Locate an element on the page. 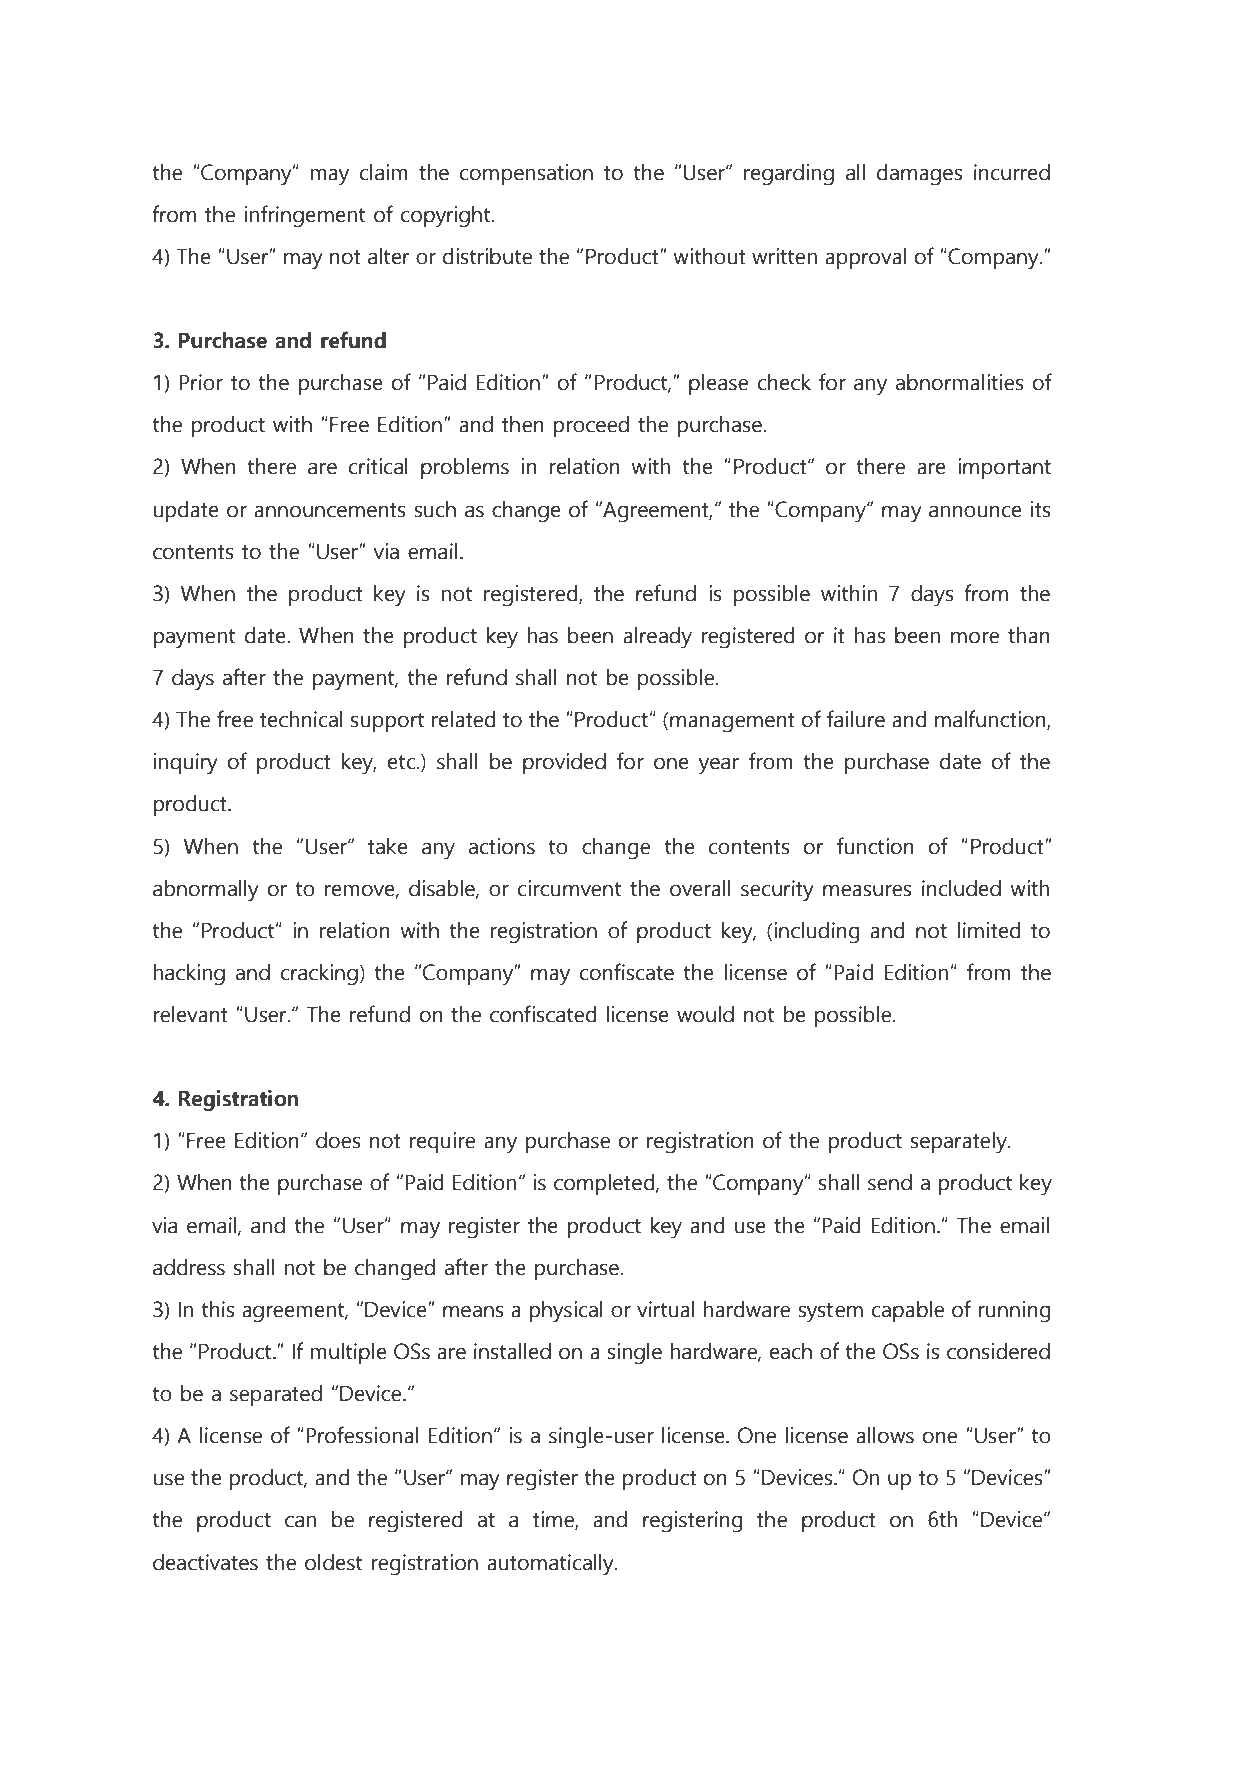  compensation is located at coordinates (526, 174).
